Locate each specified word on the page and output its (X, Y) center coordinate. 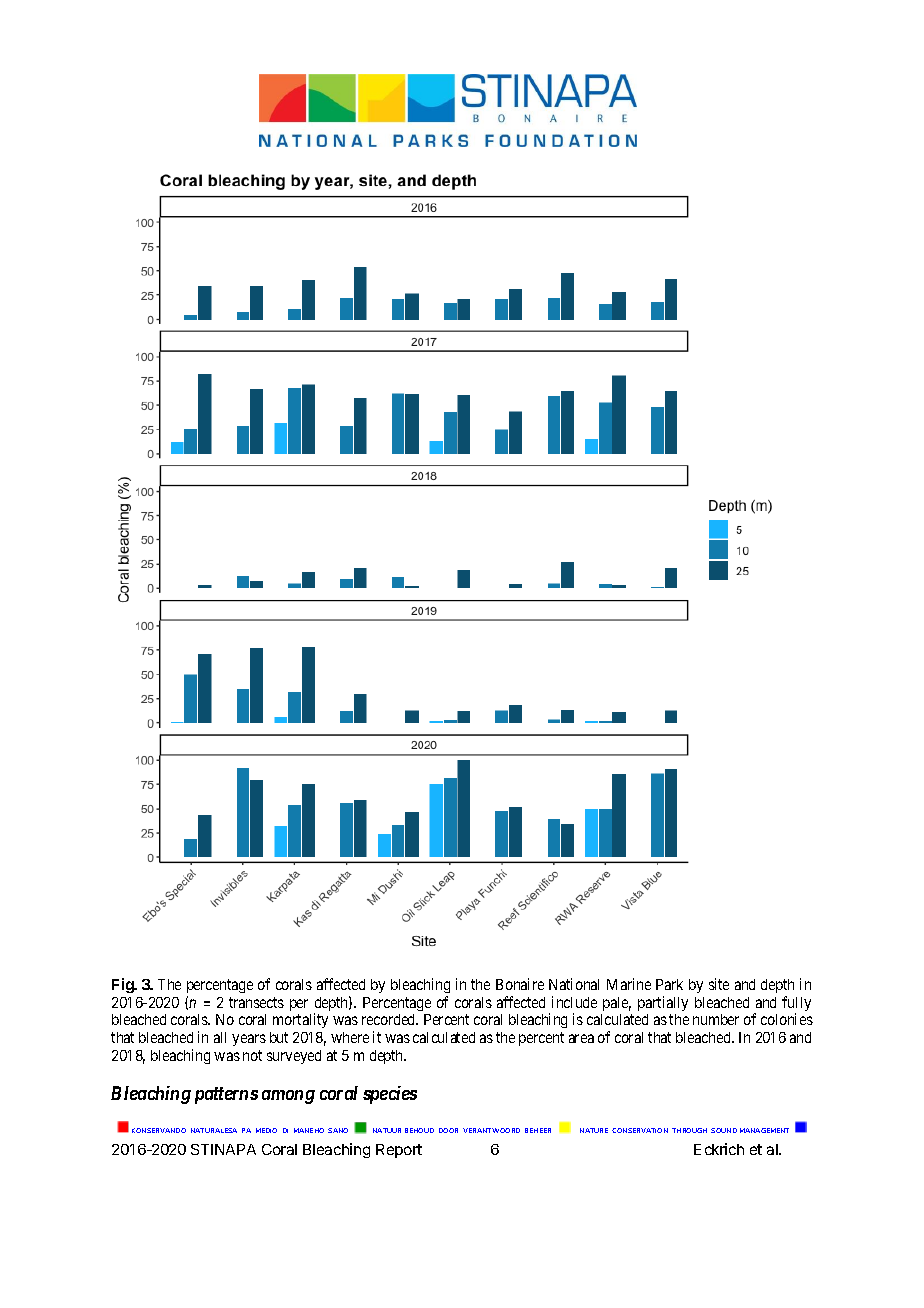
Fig (124, 985)
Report (399, 1151)
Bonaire (520, 984)
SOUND (724, 1130)
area (581, 1038)
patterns (226, 1095)
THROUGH (689, 1130)
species (390, 1095)
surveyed (294, 1057)
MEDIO (266, 1130)
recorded (390, 1019)
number (716, 1019)
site (719, 984)
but (279, 1037)
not (252, 1055)
